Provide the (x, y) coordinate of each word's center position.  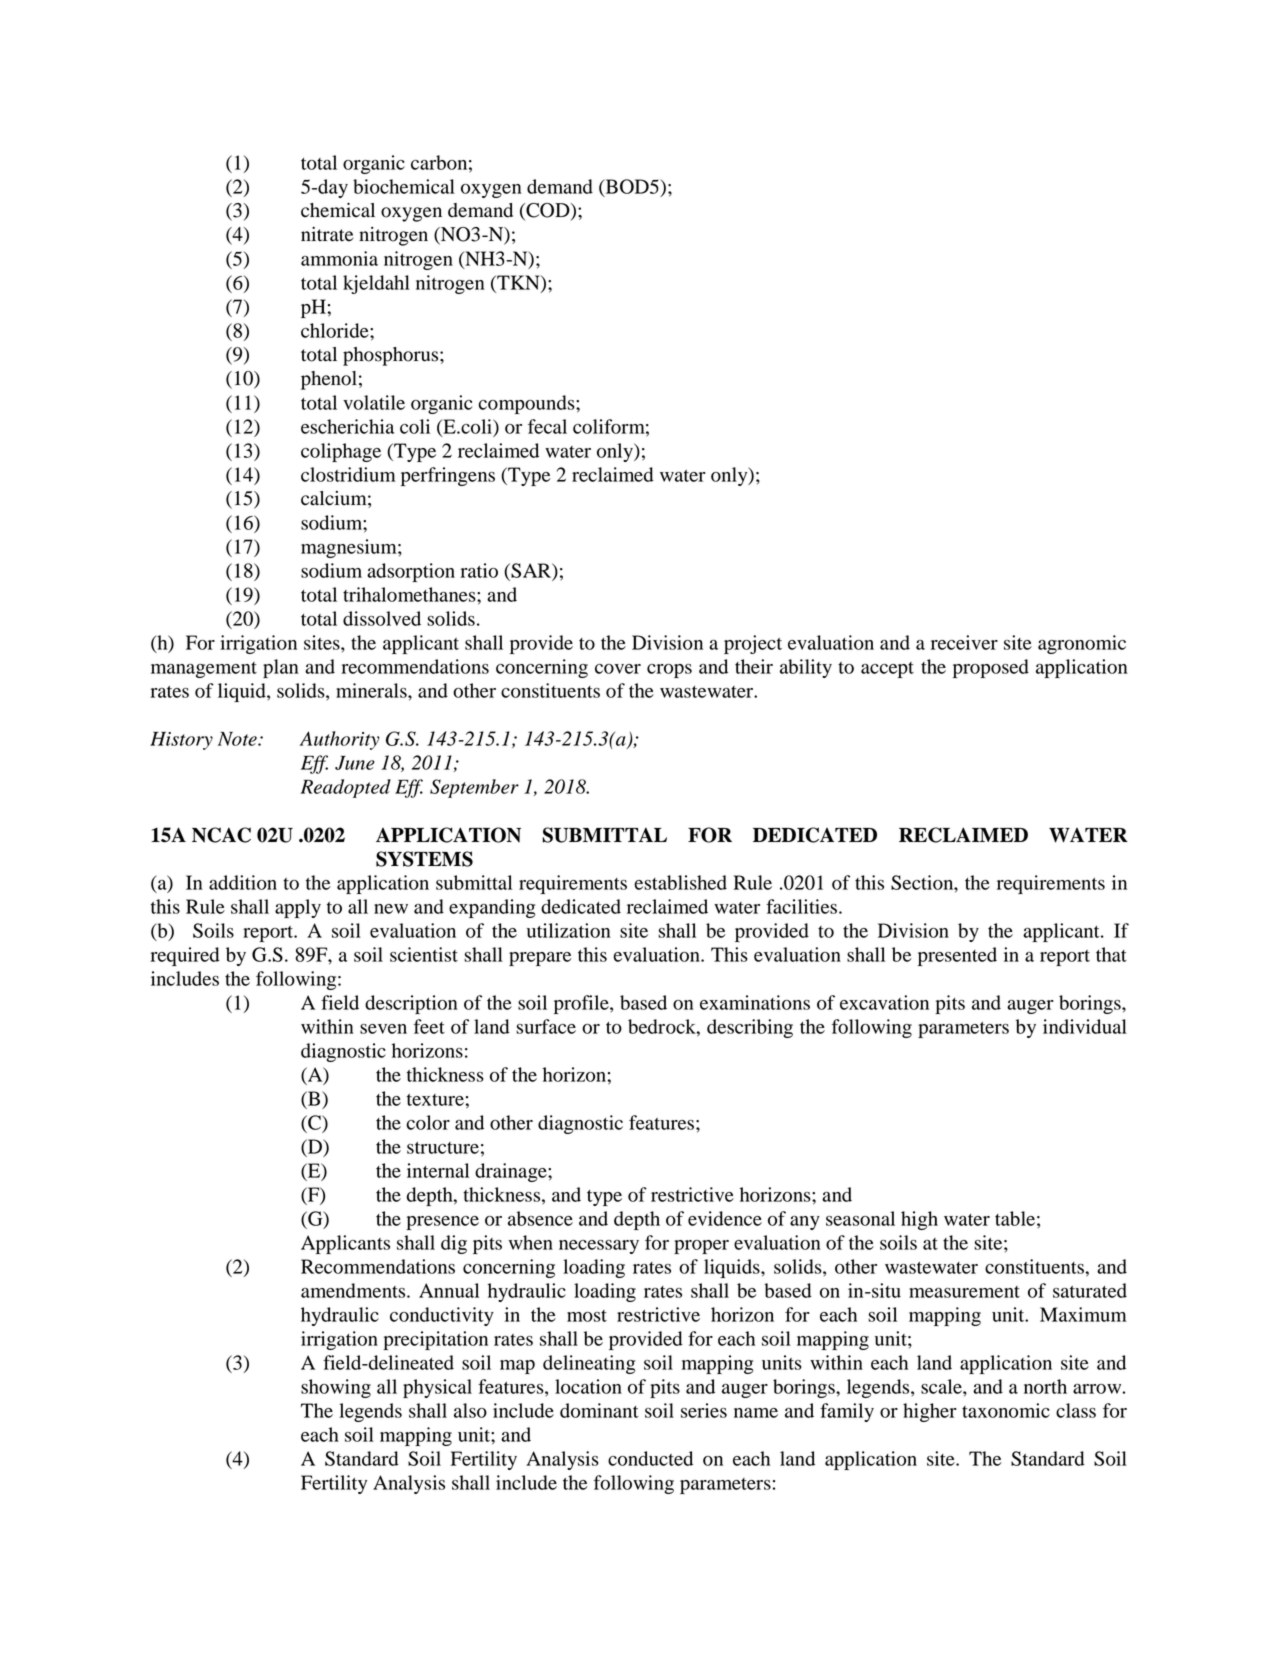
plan (281, 668)
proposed (991, 668)
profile (582, 1004)
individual (1085, 1026)
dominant (599, 1410)
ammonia (339, 258)
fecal (547, 426)
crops (669, 671)
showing (336, 1388)
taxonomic (1006, 1410)
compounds (528, 404)
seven (383, 1029)
